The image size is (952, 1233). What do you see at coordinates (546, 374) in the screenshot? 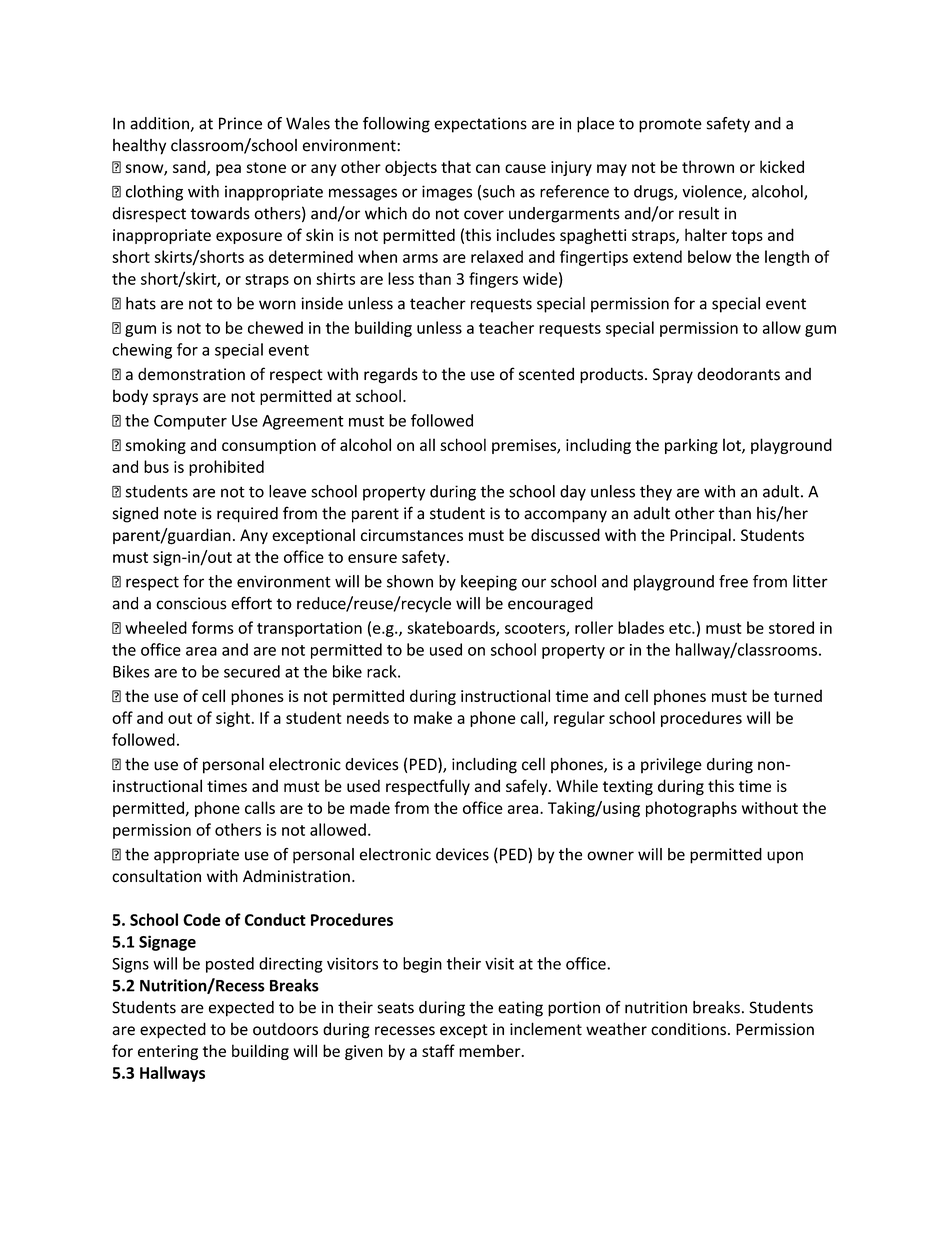
I see `scented` at bounding box center [546, 374].
